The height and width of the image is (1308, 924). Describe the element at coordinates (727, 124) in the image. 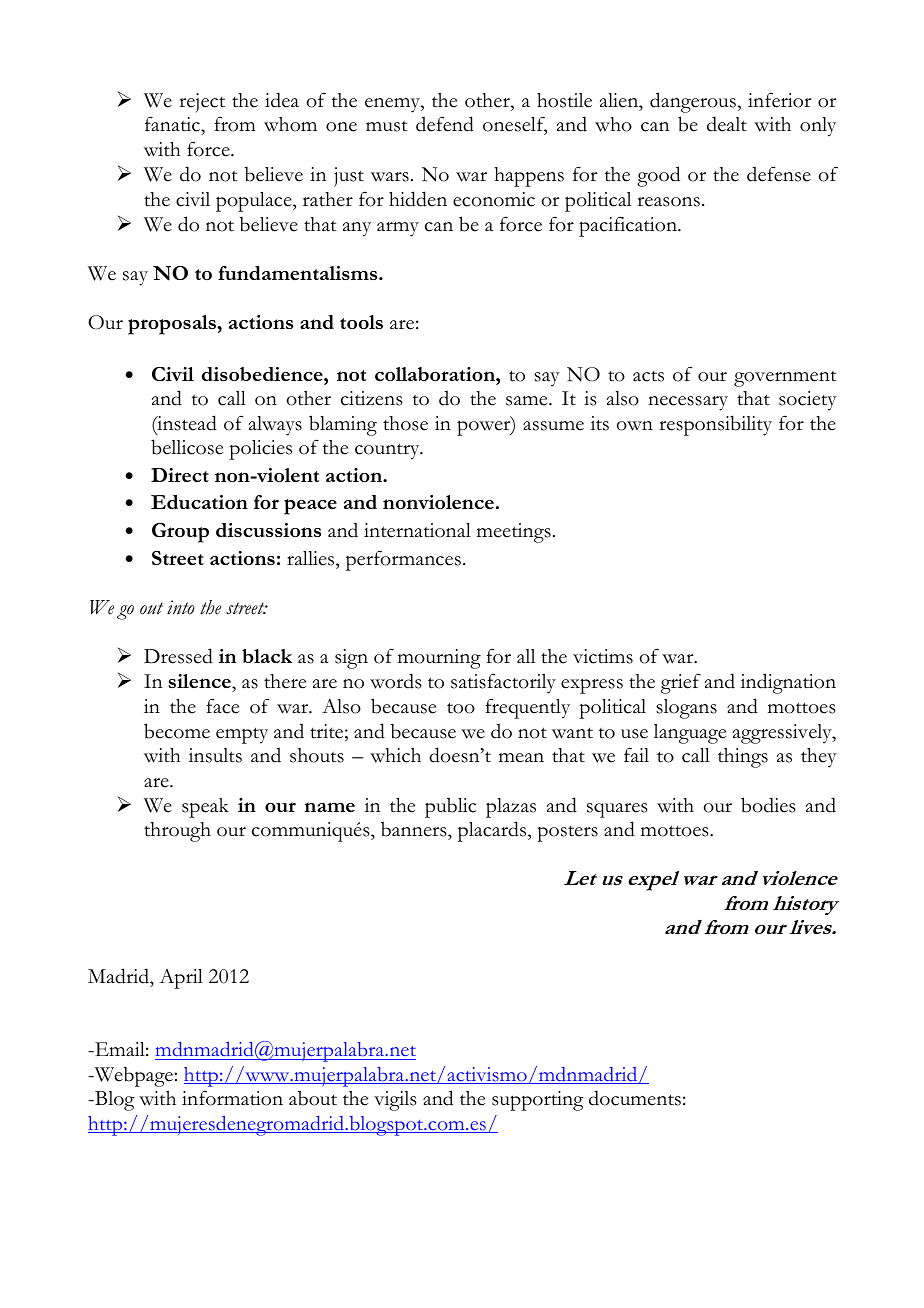

I see `dealt` at that location.
